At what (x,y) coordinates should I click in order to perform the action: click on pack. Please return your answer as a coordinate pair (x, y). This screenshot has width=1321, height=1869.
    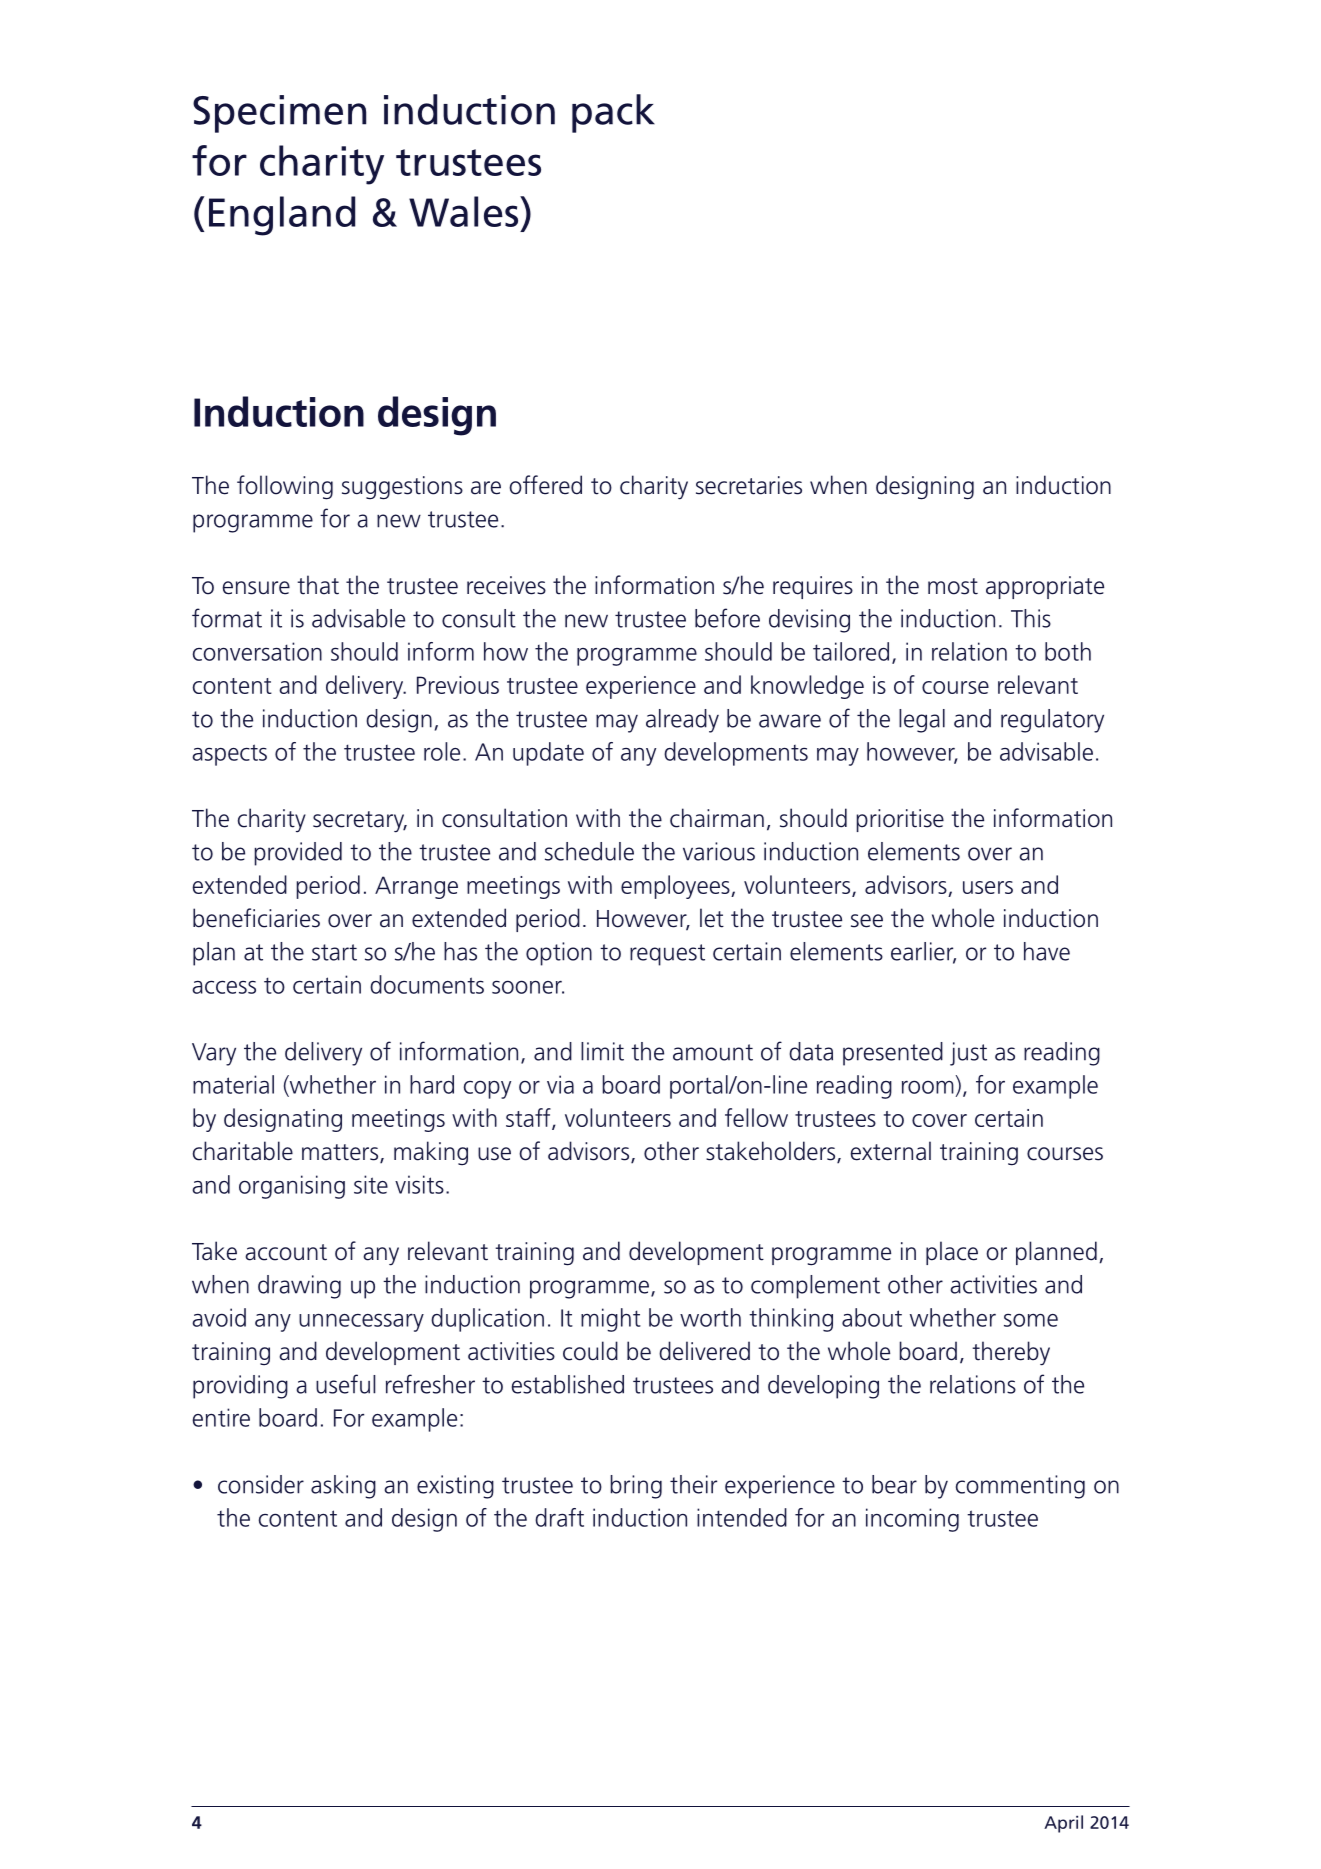
    Looking at the image, I should click on (613, 113).
